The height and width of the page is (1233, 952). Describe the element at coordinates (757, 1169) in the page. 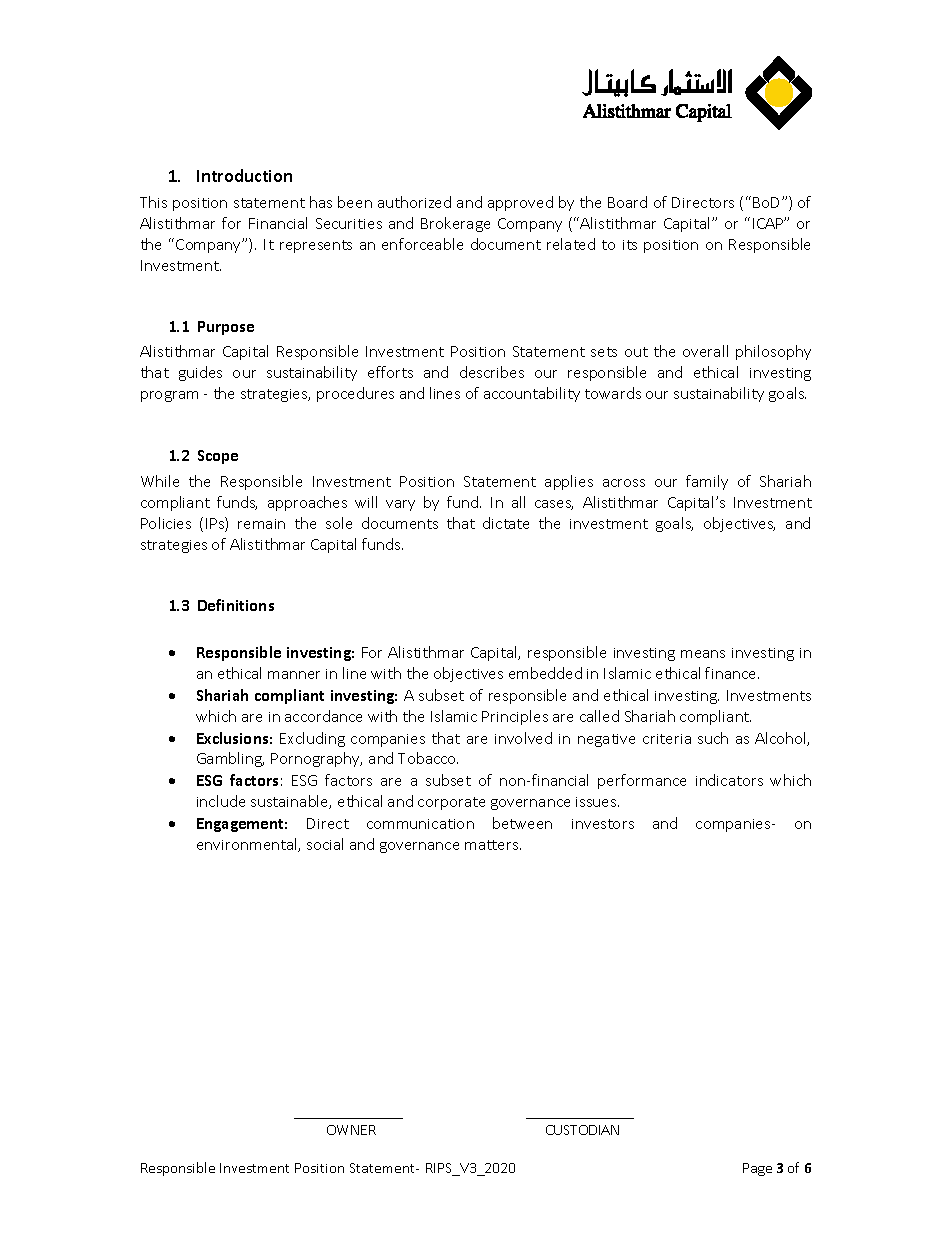

I see `Page` at that location.
